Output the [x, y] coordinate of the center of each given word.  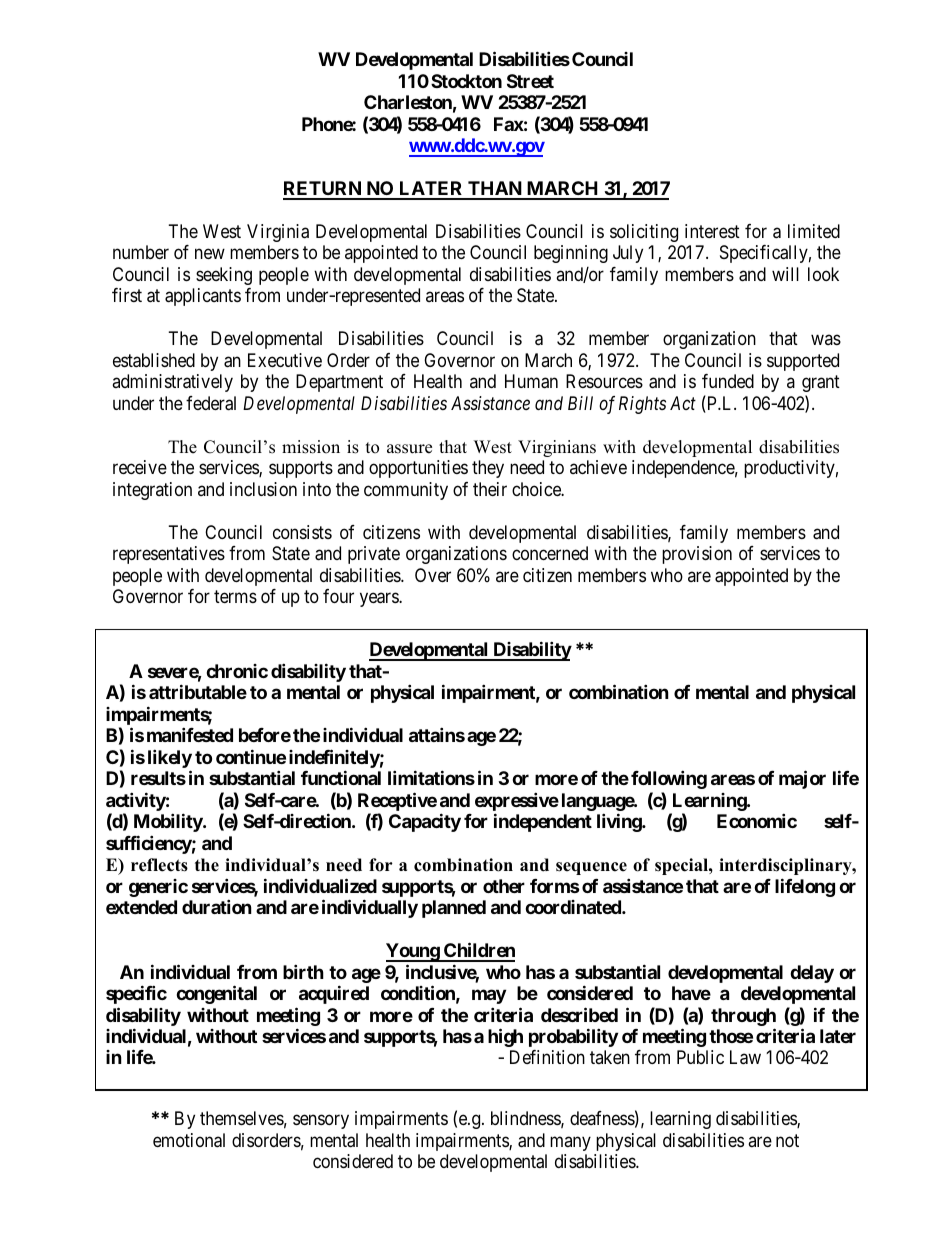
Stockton [466, 81]
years [380, 599]
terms [235, 596]
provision [697, 555]
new [210, 254]
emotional [189, 1140]
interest [712, 231]
